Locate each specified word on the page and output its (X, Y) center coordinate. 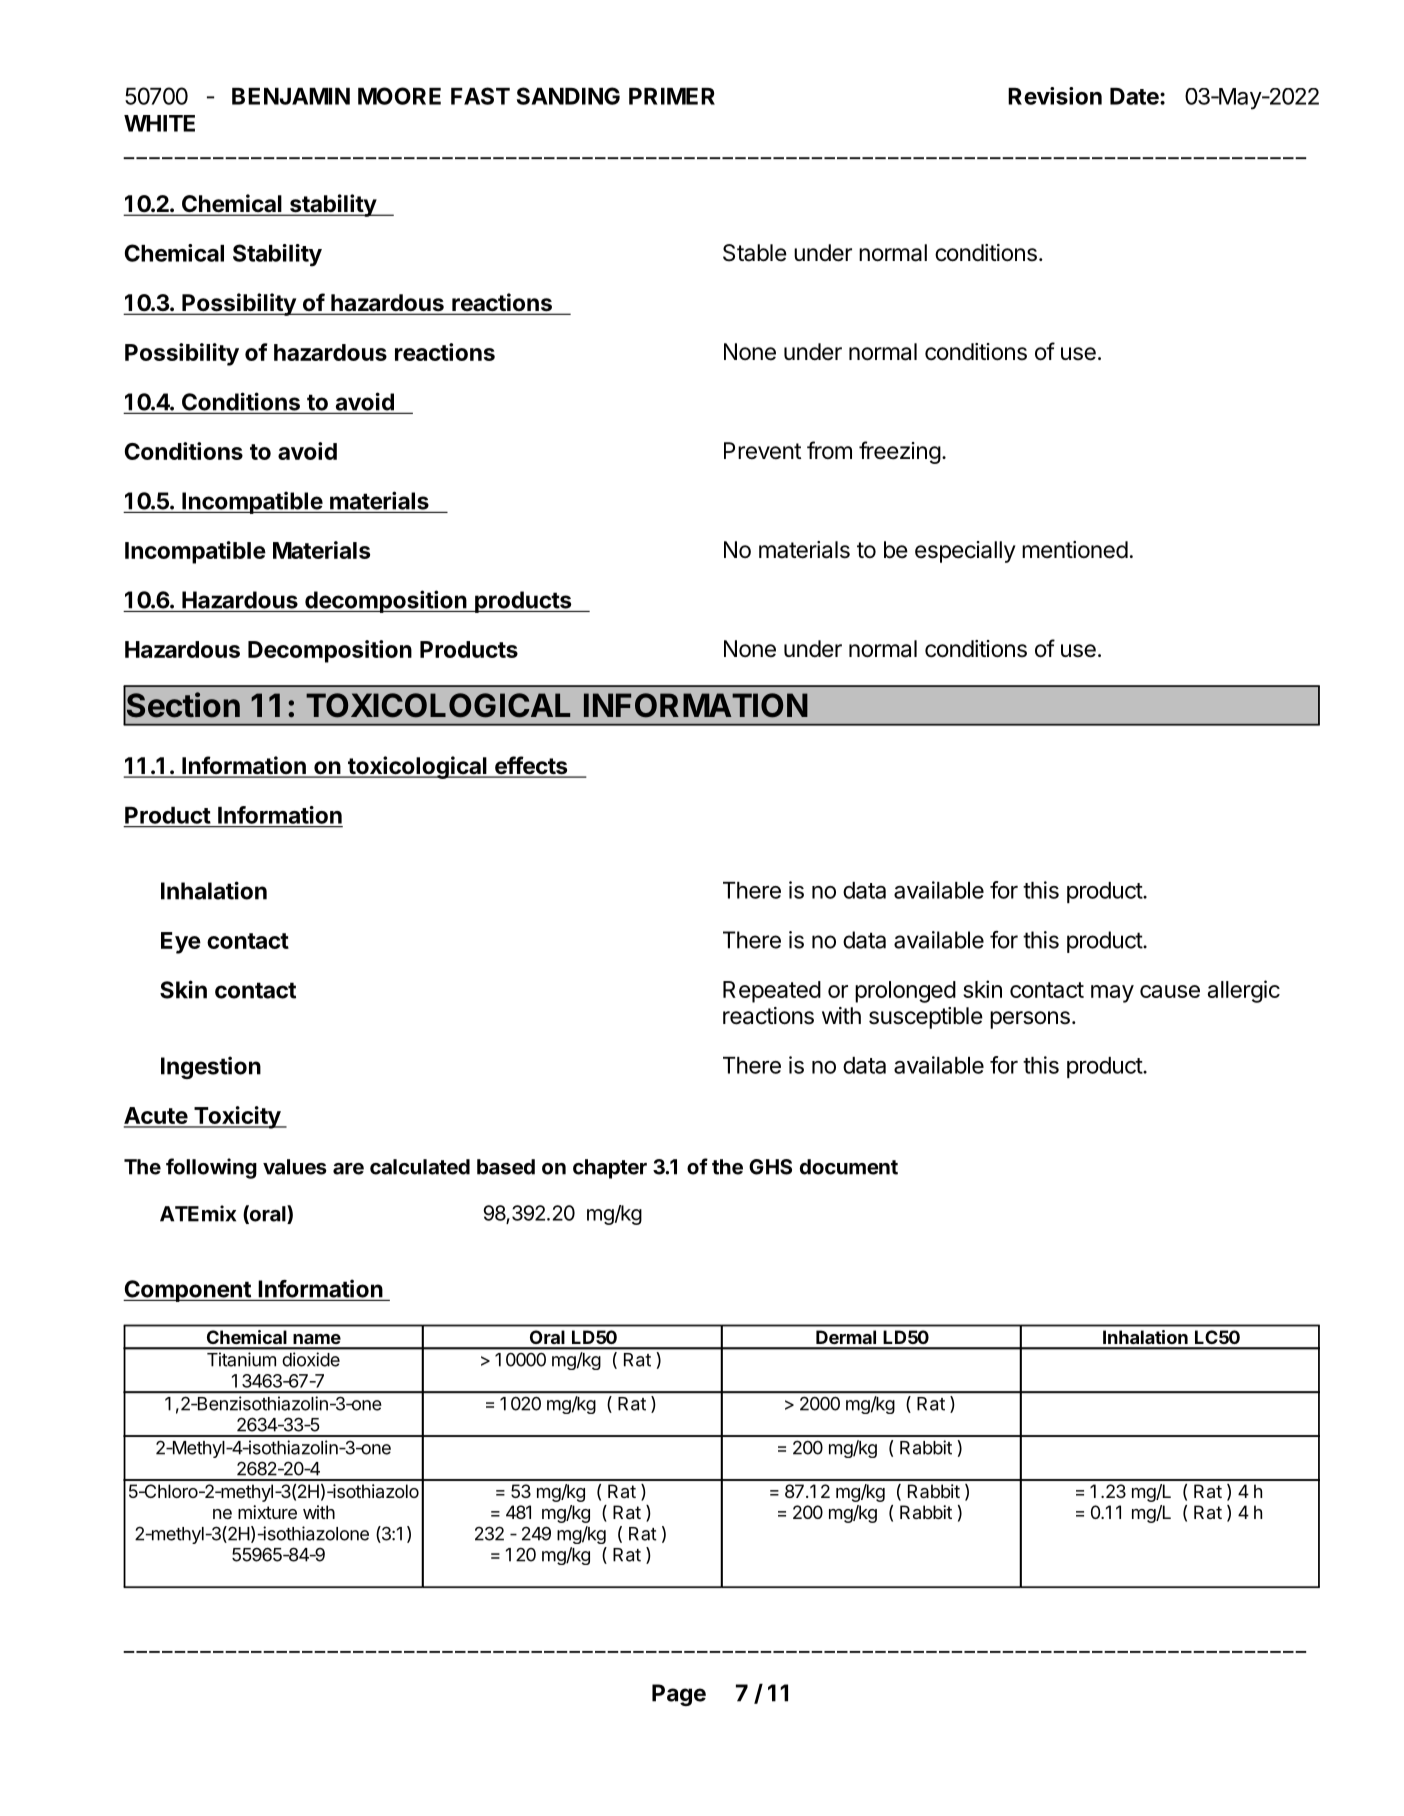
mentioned (1075, 550)
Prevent (762, 451)
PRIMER (672, 96)
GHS (770, 1167)
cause (1170, 991)
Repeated (772, 992)
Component (188, 1291)
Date (1135, 96)
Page (679, 1695)
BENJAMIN (291, 96)
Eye (181, 943)
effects (531, 766)
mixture (267, 1512)
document (849, 1167)
